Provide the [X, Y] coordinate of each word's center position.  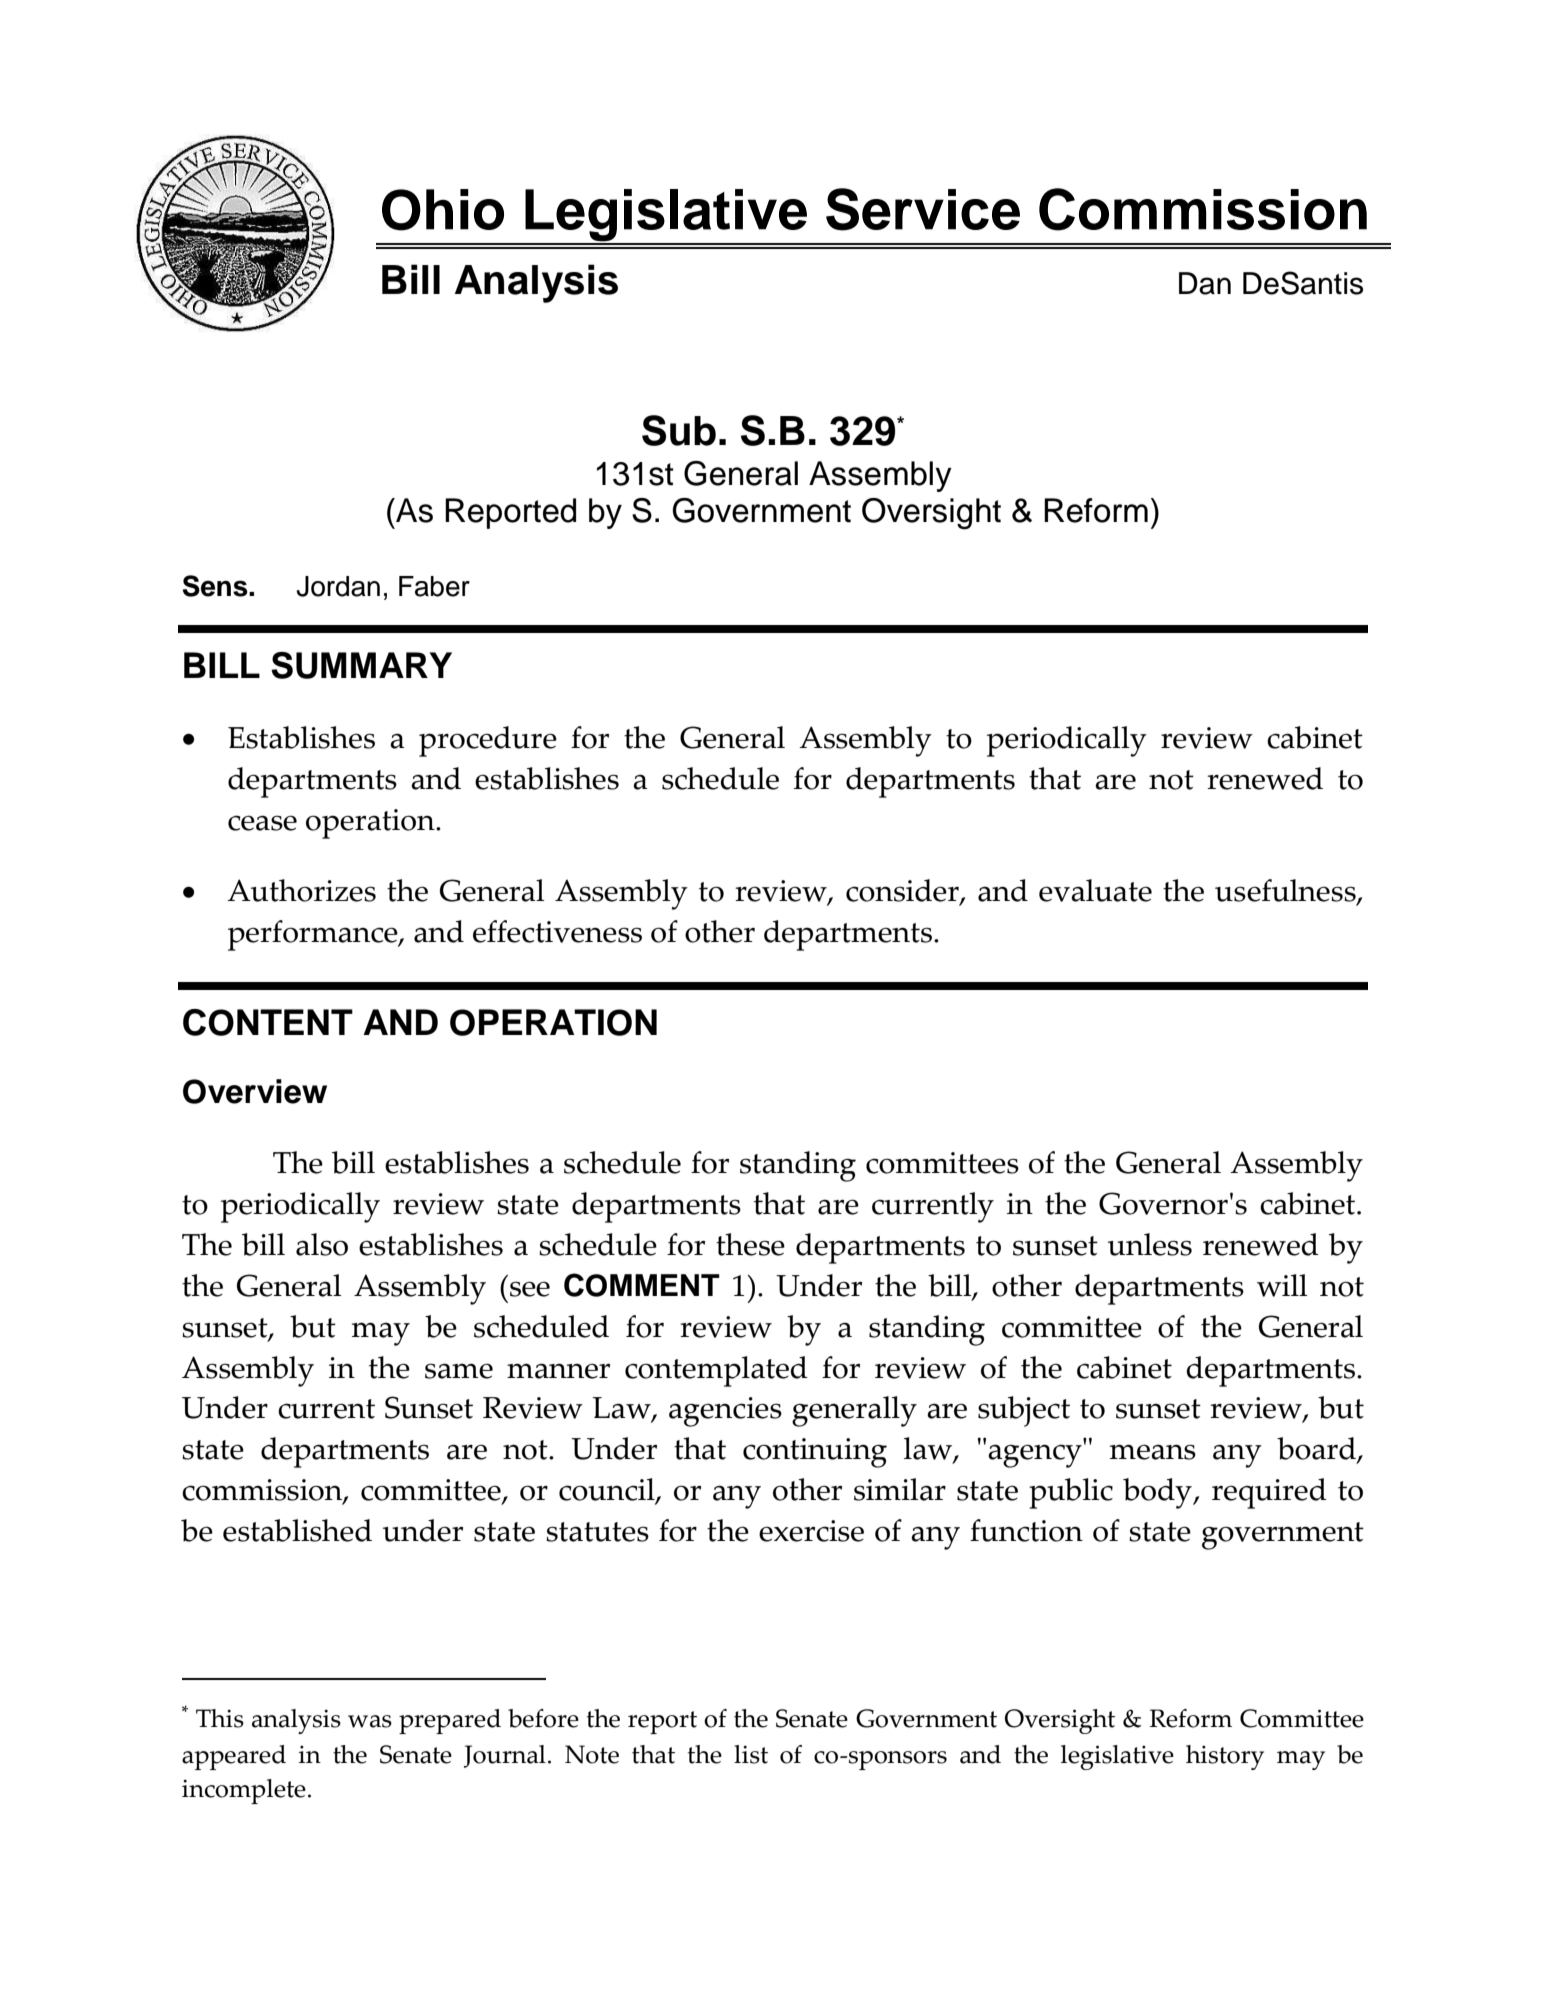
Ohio [443, 210]
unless [1150, 1244]
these [750, 1244]
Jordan [338, 586]
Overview [255, 1091]
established [297, 1530]
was [370, 1721]
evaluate [1095, 890]
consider [903, 892]
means [1153, 1452]
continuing [815, 1453]
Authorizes [301, 890]
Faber [434, 586]
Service [923, 209]
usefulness [1286, 892]
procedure [488, 741]
